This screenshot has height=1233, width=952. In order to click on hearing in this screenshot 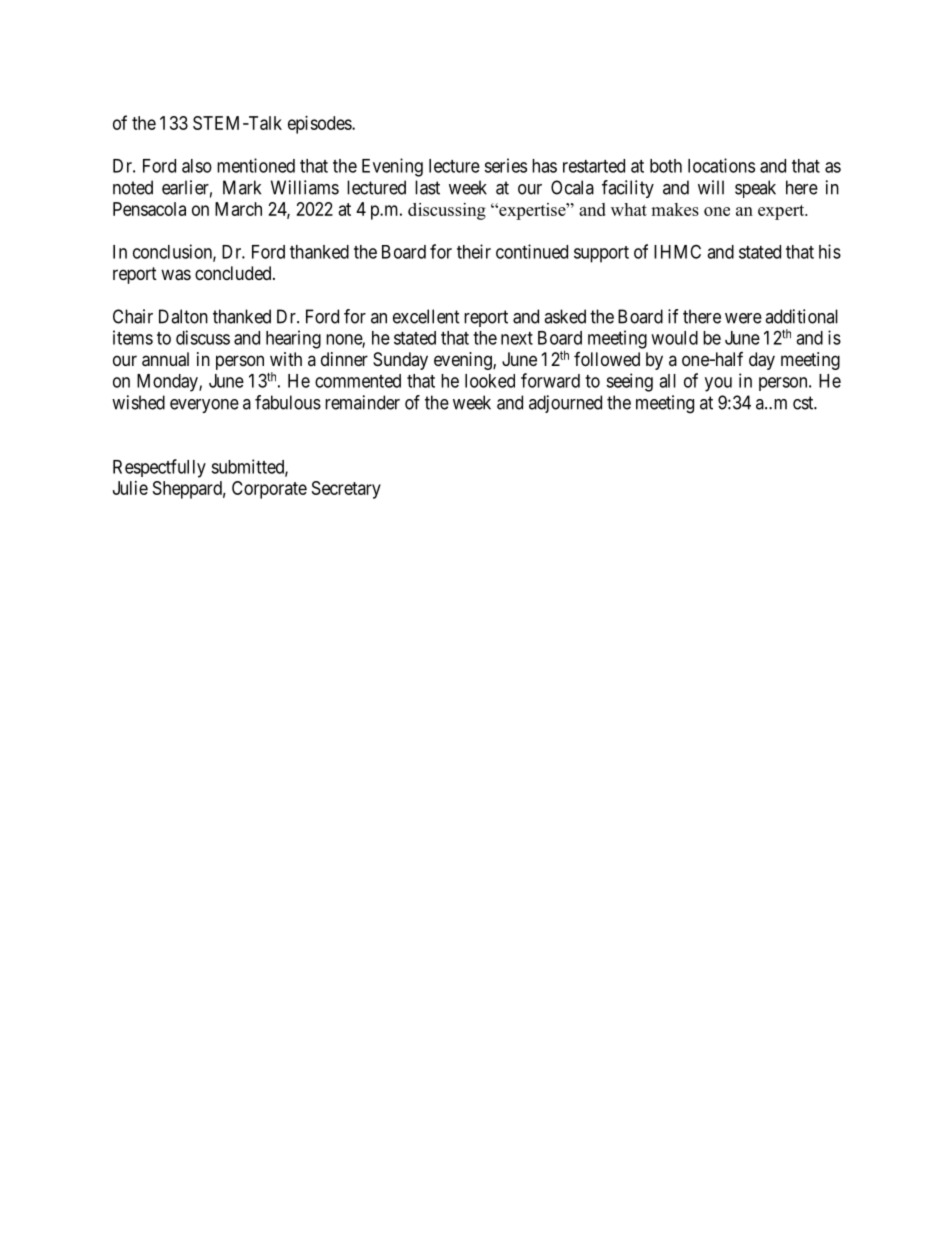, I will do `click(293, 339)`.
